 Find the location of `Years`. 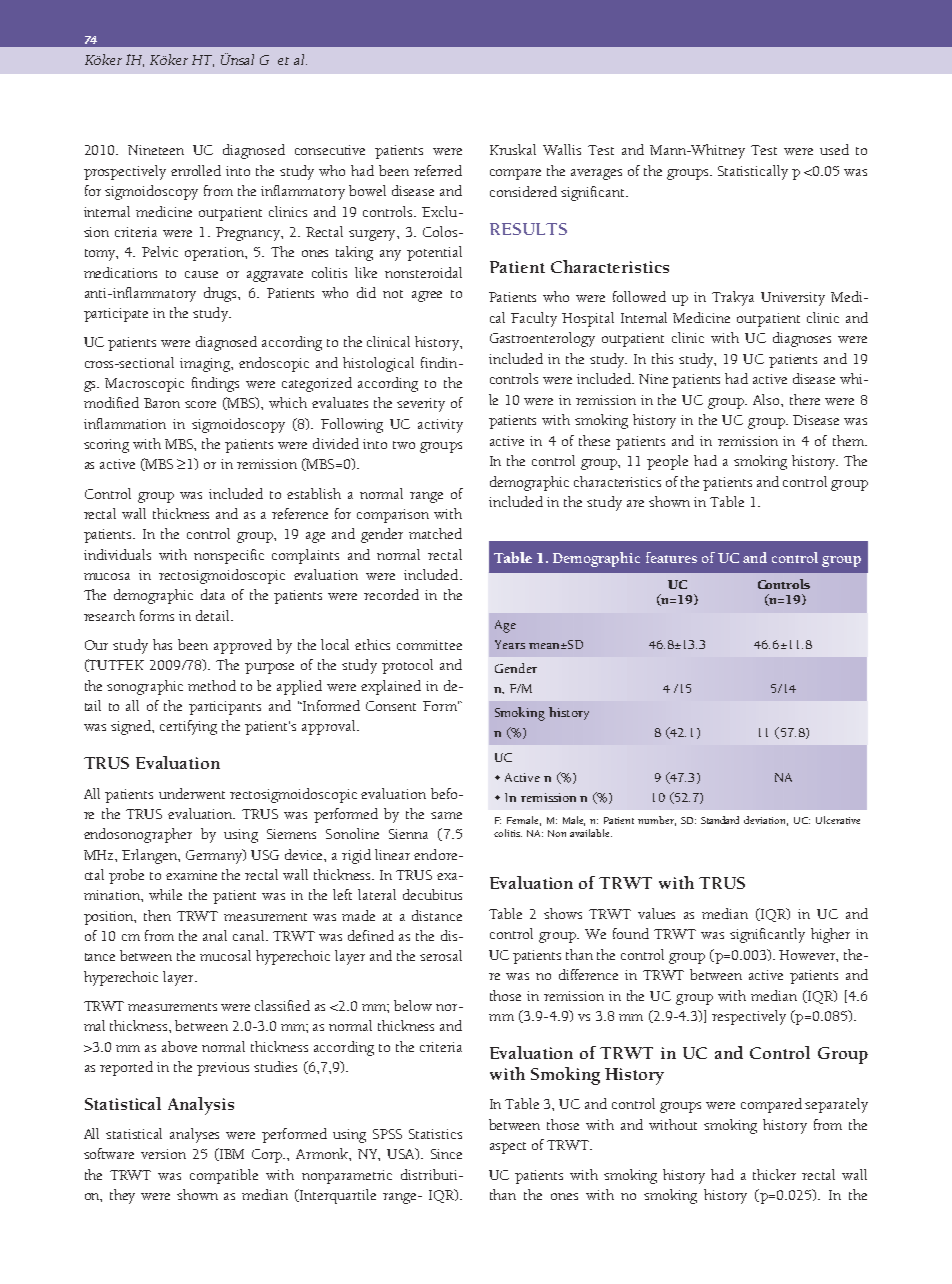

Years is located at coordinates (510, 644).
